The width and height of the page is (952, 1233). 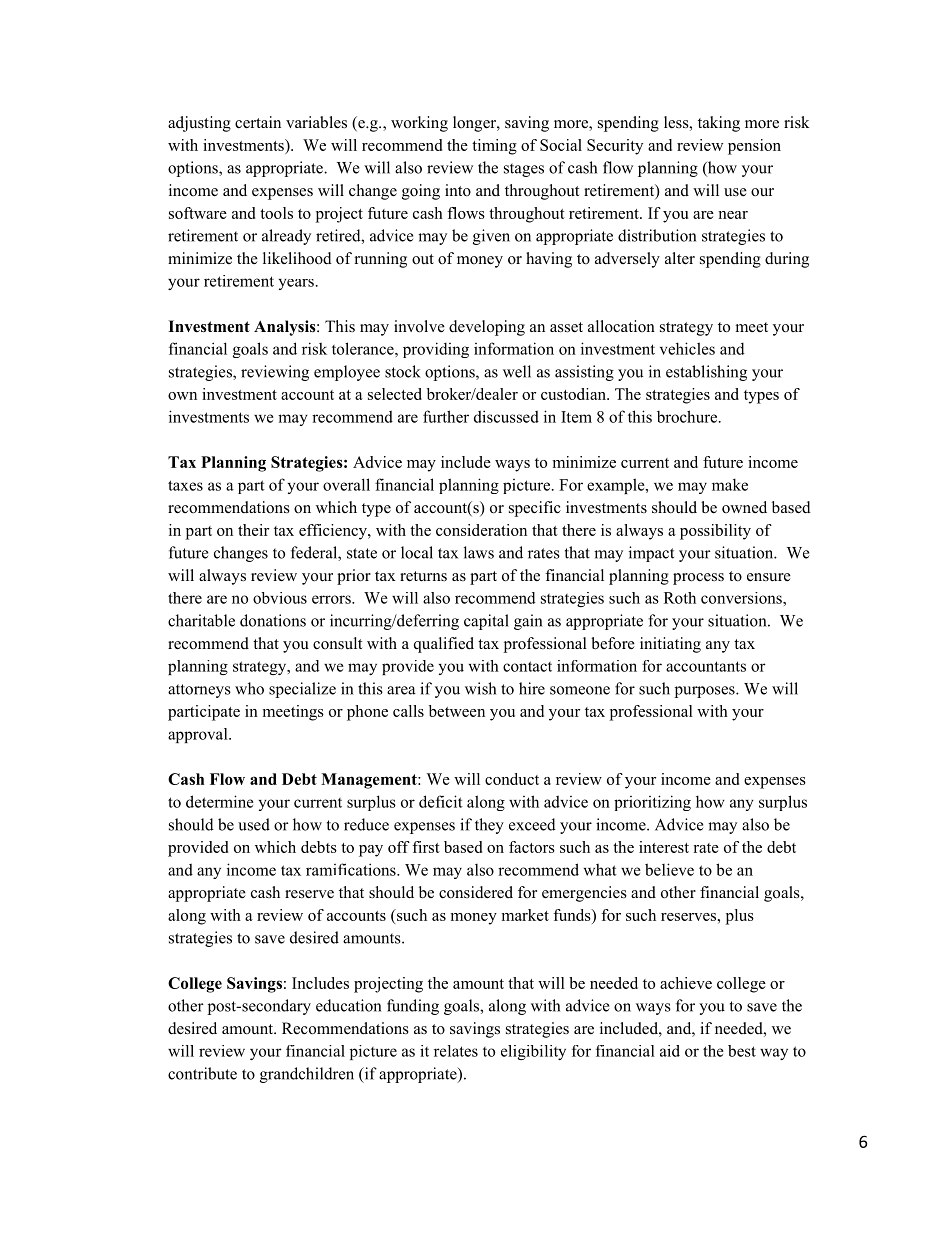 What do you see at coordinates (742, 598) in the page?
I see `conversions` at bounding box center [742, 598].
